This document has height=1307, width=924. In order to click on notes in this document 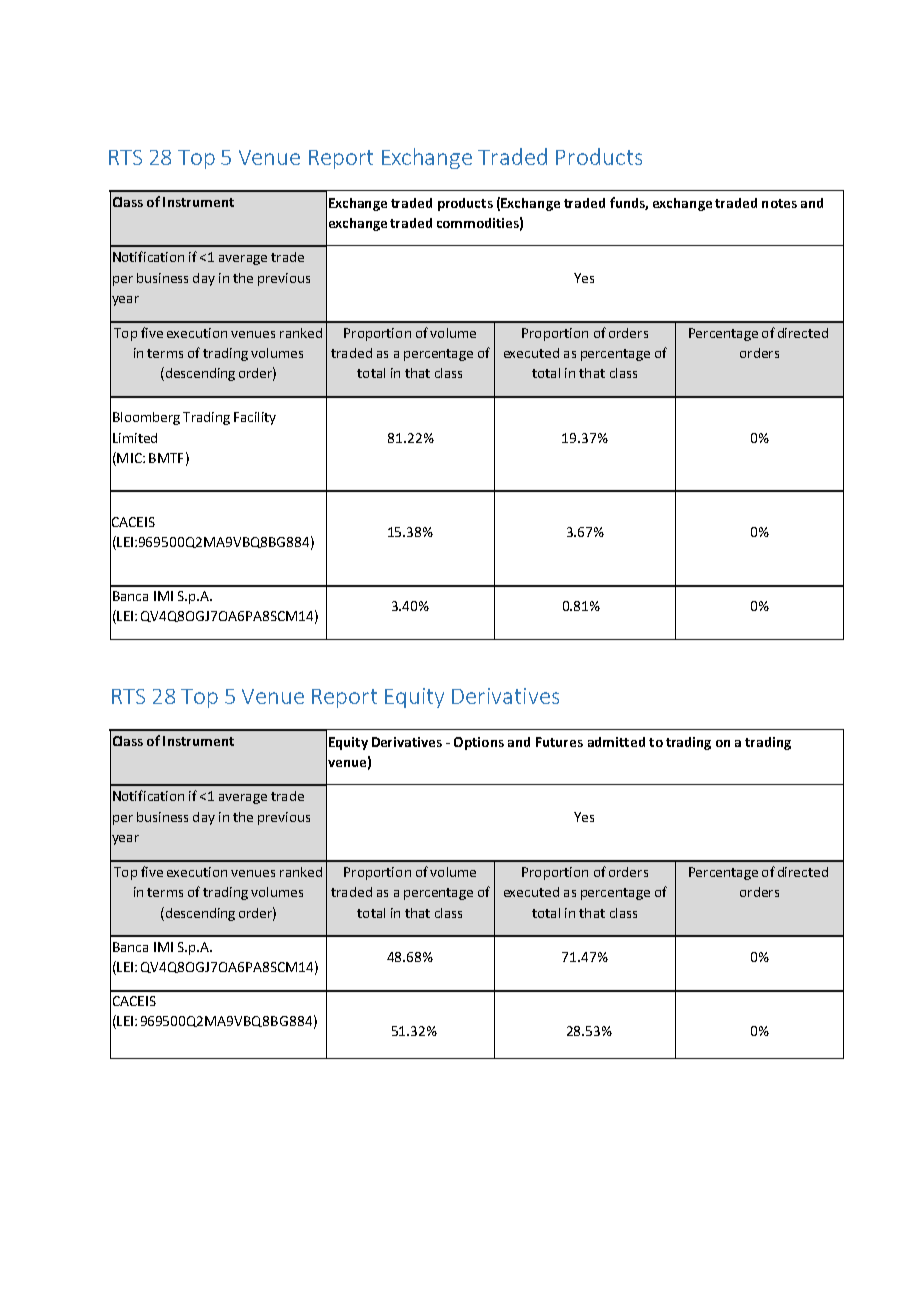, I will do `click(779, 203)`.
